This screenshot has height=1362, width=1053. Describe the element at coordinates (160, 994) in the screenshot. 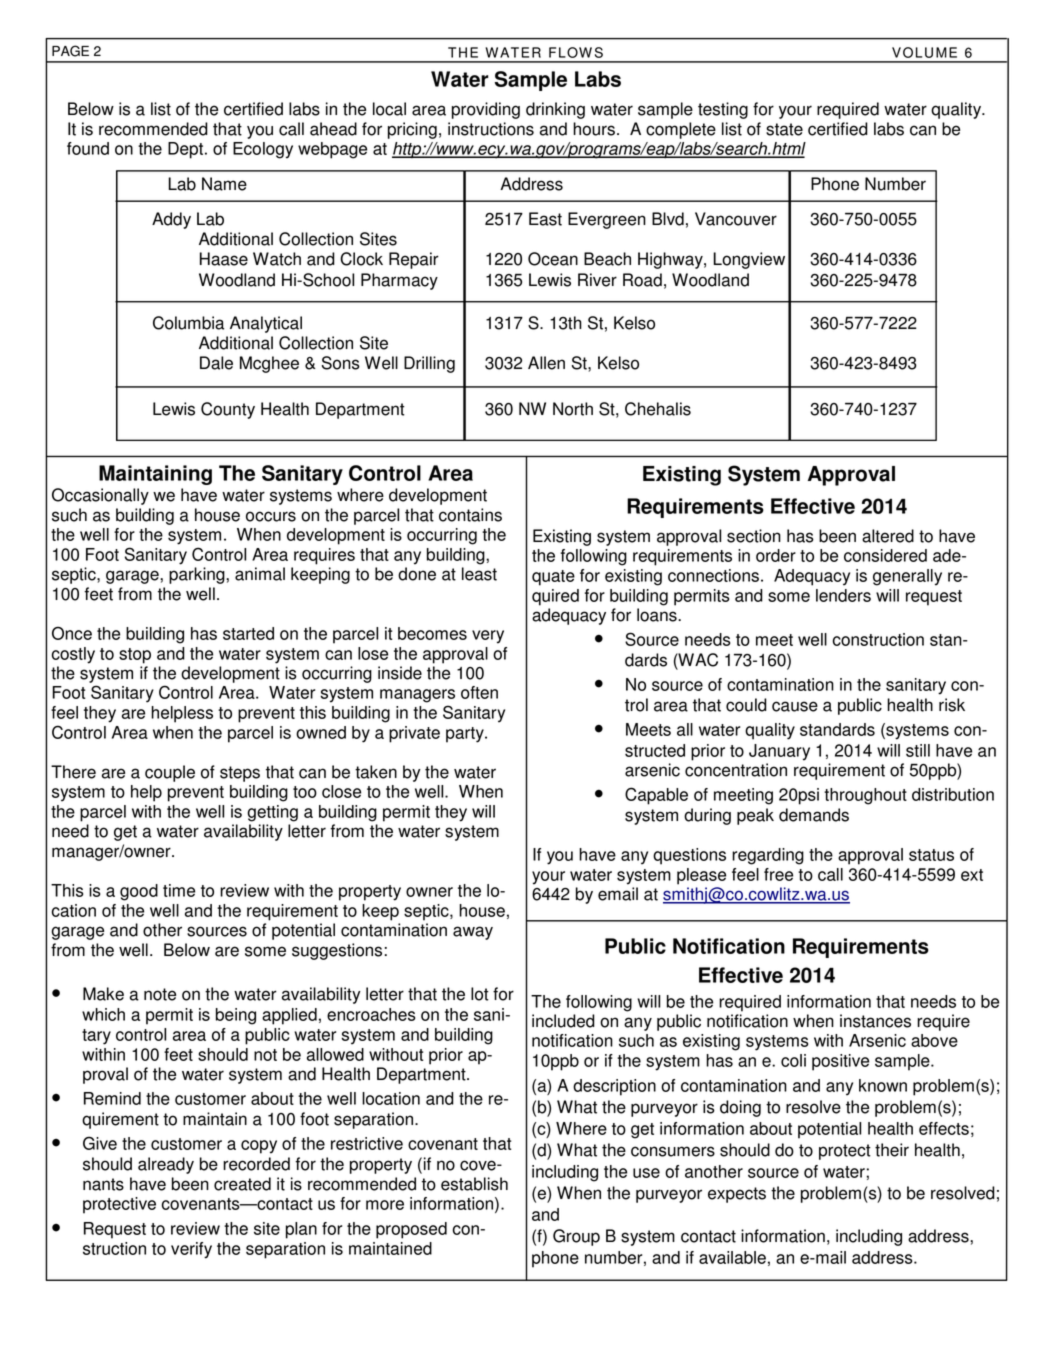

I see `note` at that location.
